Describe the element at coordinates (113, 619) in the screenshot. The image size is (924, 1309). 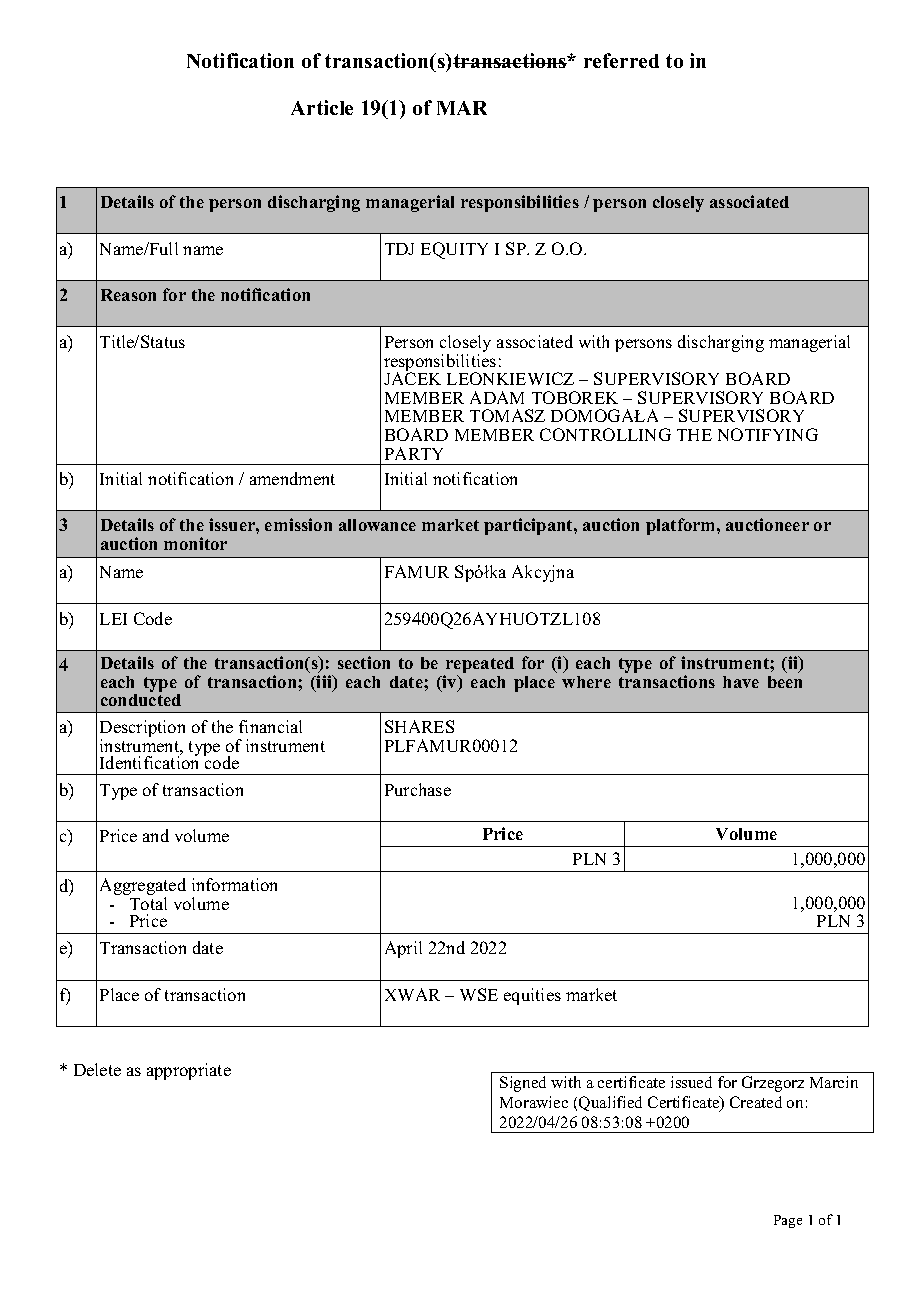
I see `LEI` at that location.
